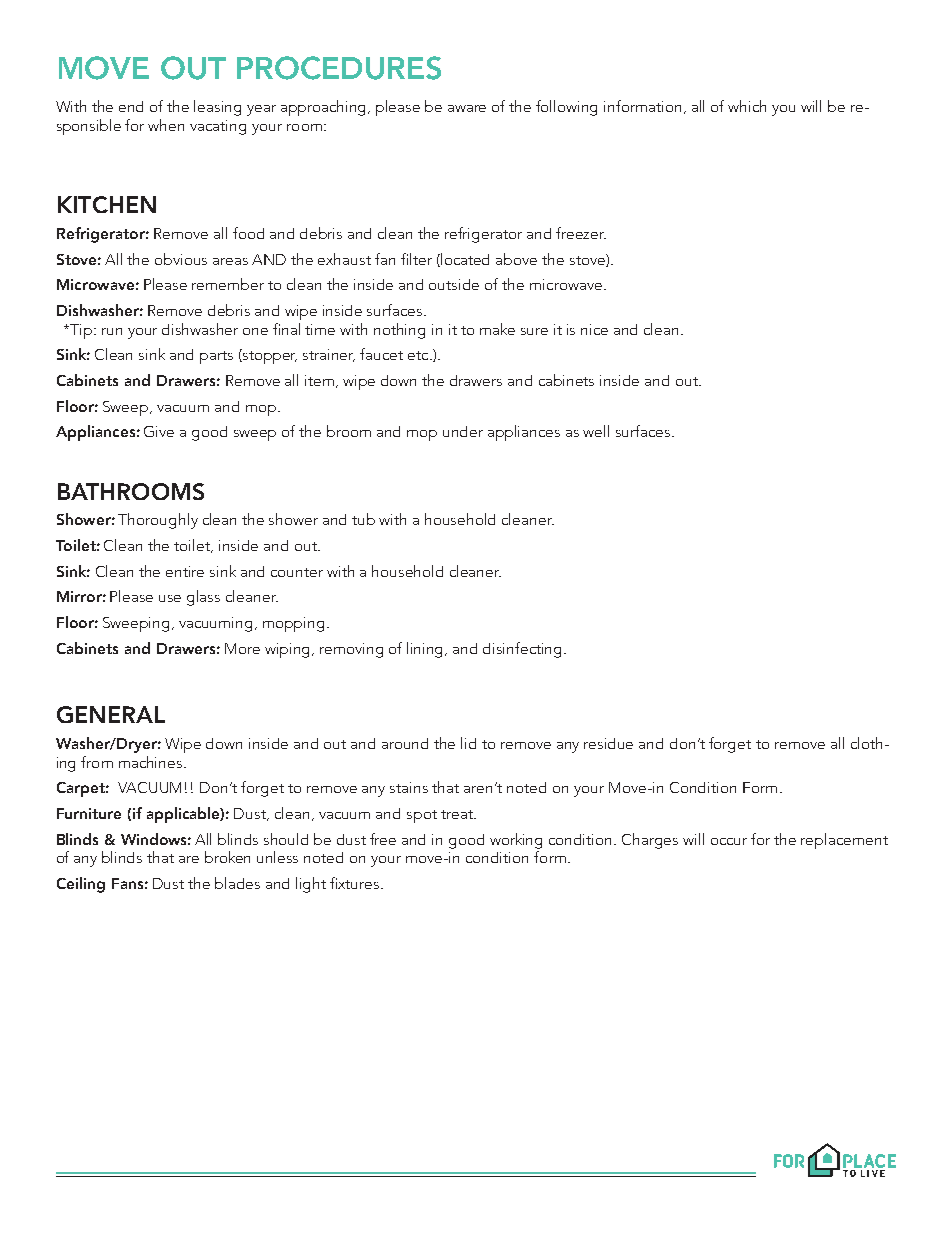  What do you see at coordinates (516, 841) in the document?
I see `working` at bounding box center [516, 841].
